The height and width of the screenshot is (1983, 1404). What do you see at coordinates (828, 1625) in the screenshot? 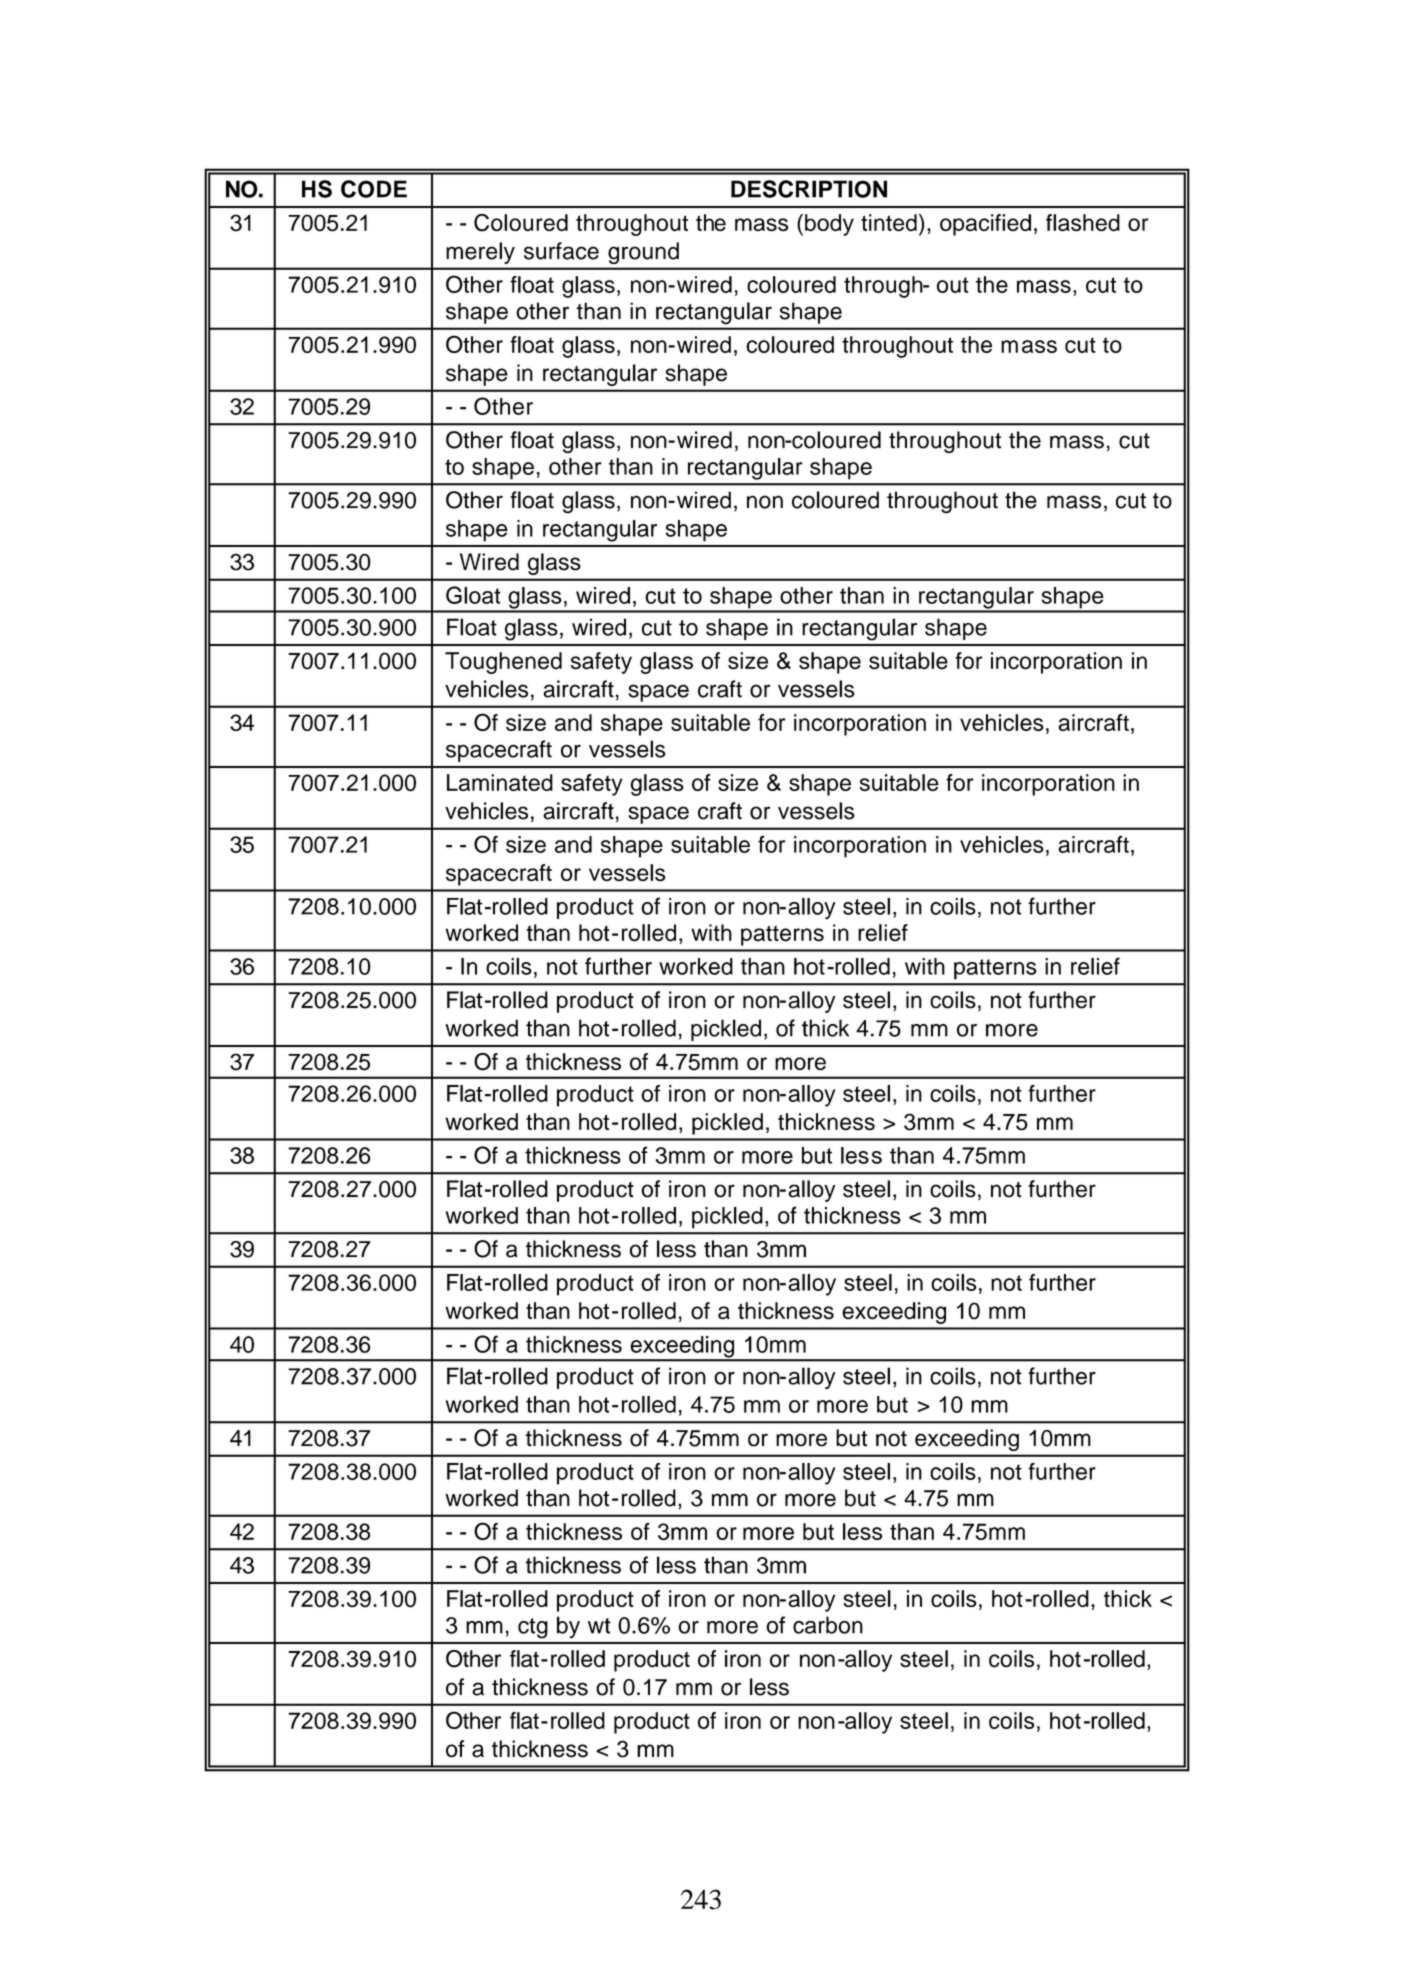
I see `carbon` at bounding box center [828, 1625].
